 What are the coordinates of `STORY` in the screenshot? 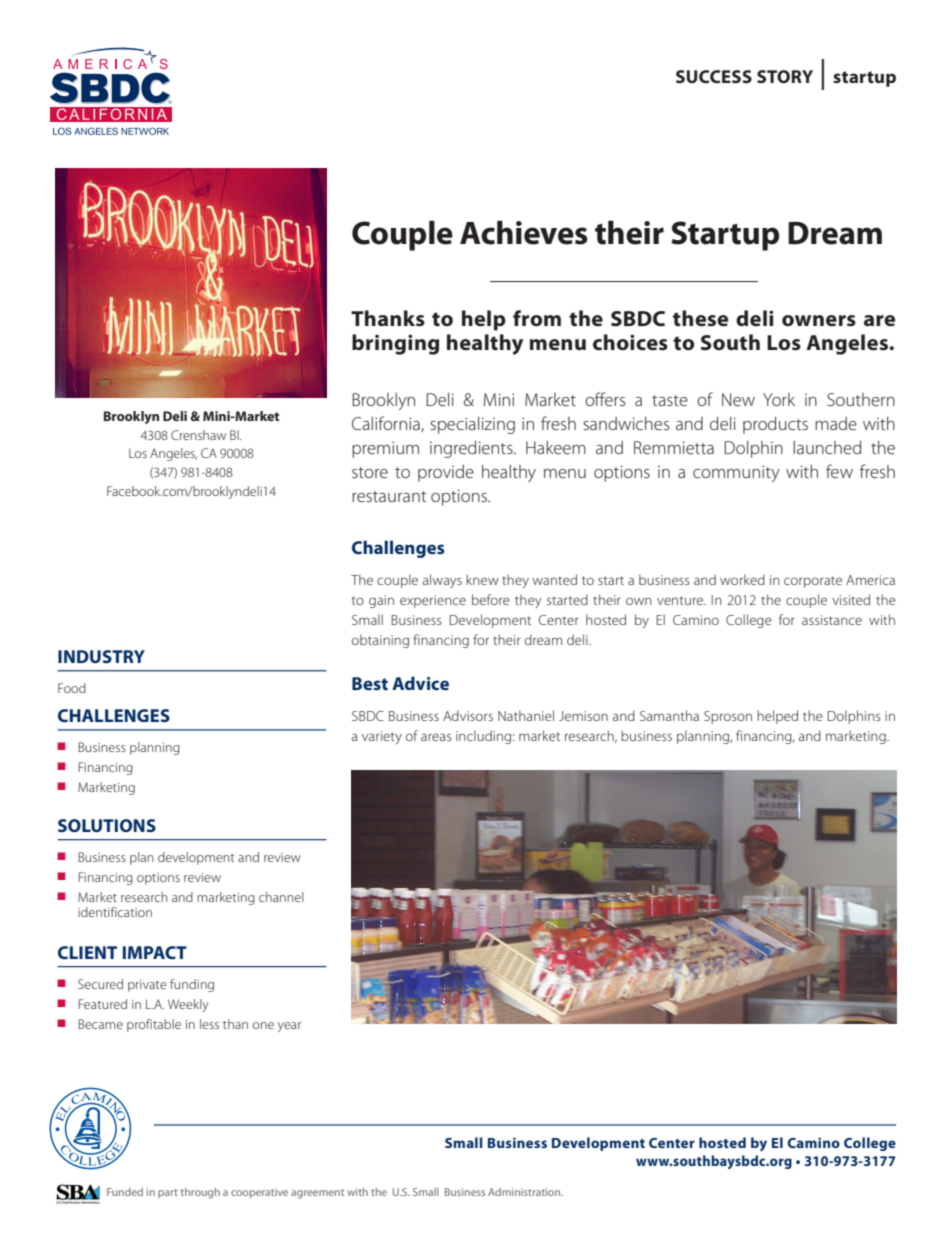 It's located at (785, 76).
